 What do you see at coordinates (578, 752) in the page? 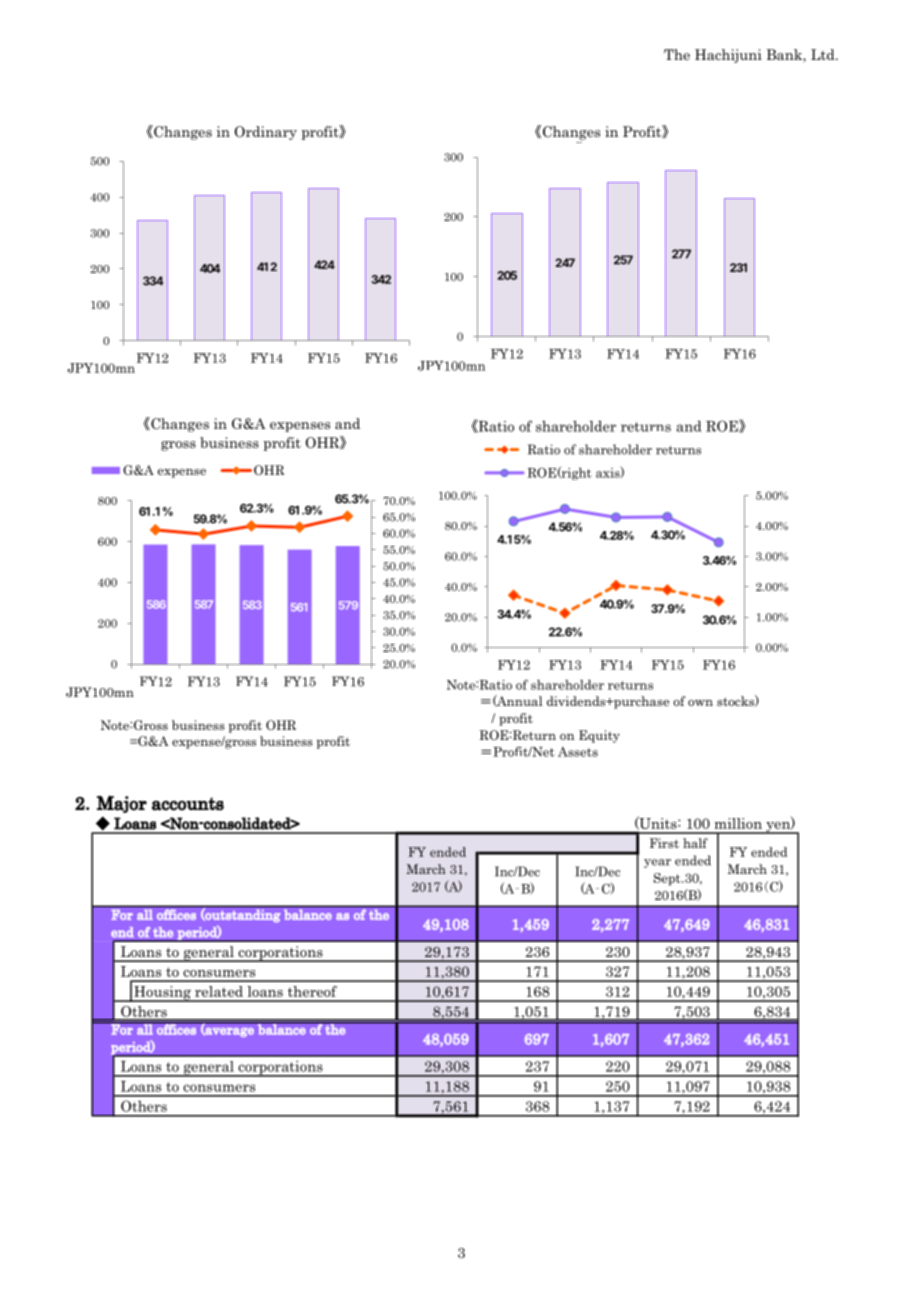
I see `Assets` at bounding box center [578, 752].
